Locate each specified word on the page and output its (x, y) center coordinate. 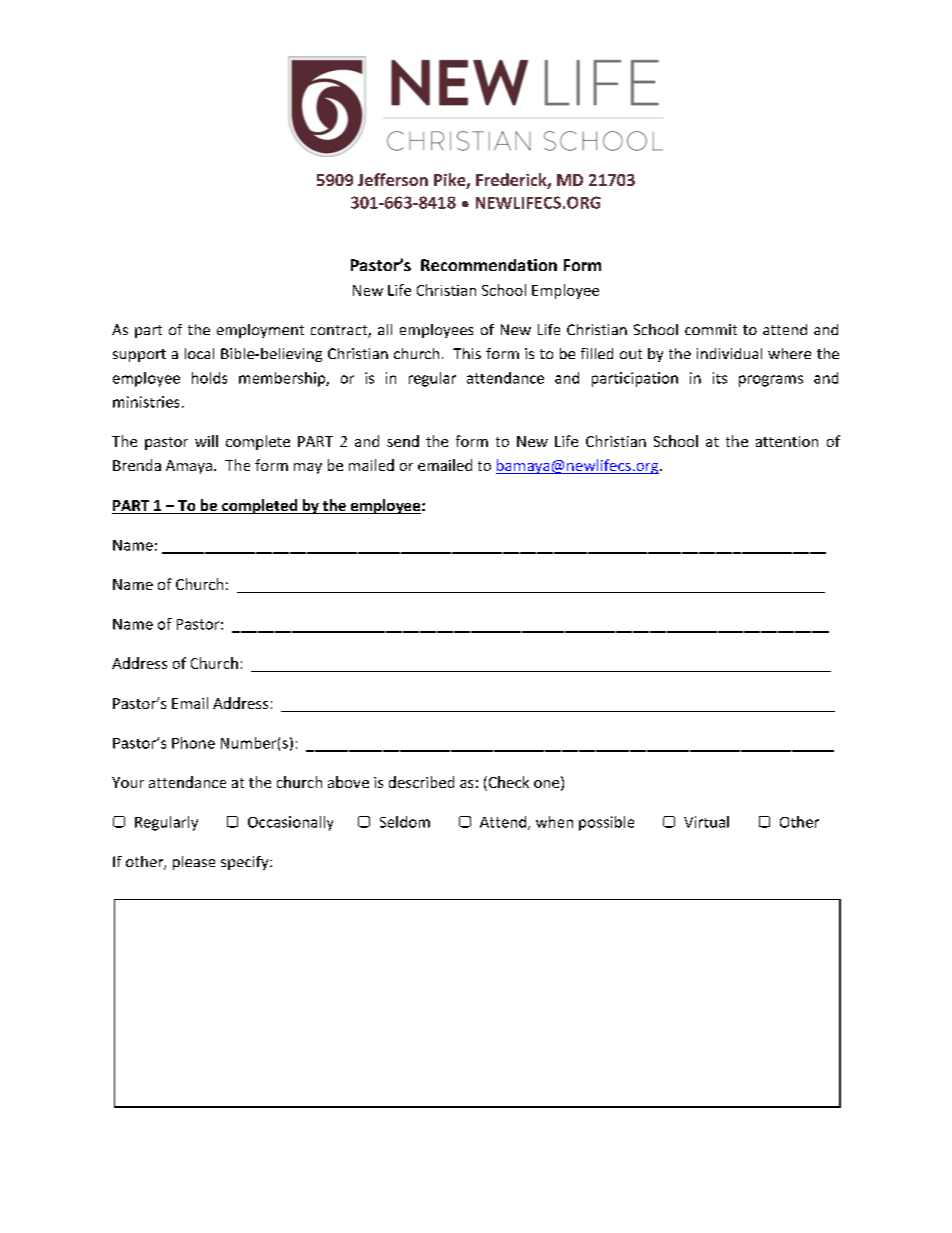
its (720, 378)
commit (711, 329)
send (403, 441)
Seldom (405, 822)
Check (507, 783)
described (421, 782)
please (194, 863)
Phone (193, 743)
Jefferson (393, 179)
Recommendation (489, 265)
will (206, 441)
